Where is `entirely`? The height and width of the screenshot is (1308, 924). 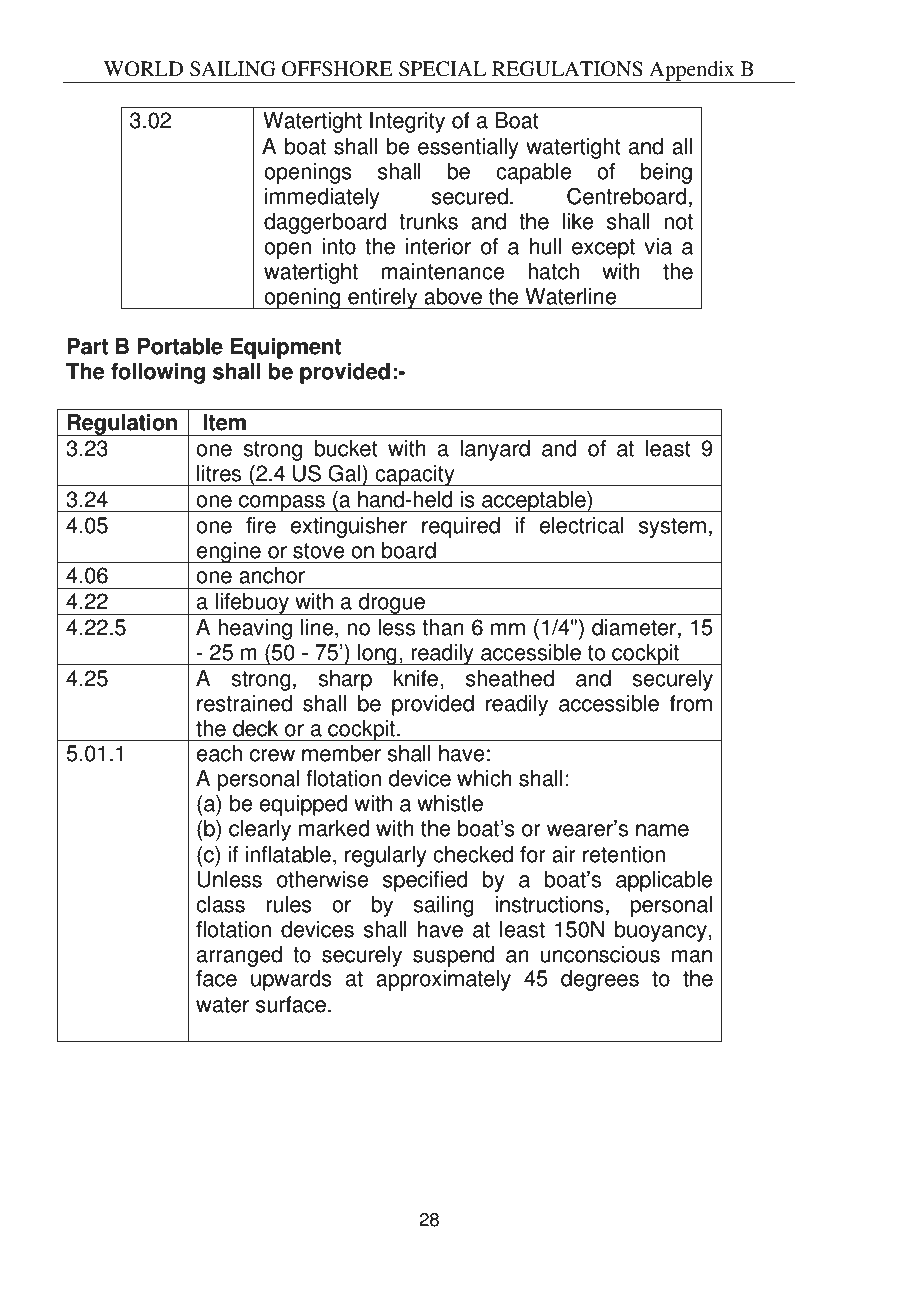
entirely is located at coordinates (383, 298).
